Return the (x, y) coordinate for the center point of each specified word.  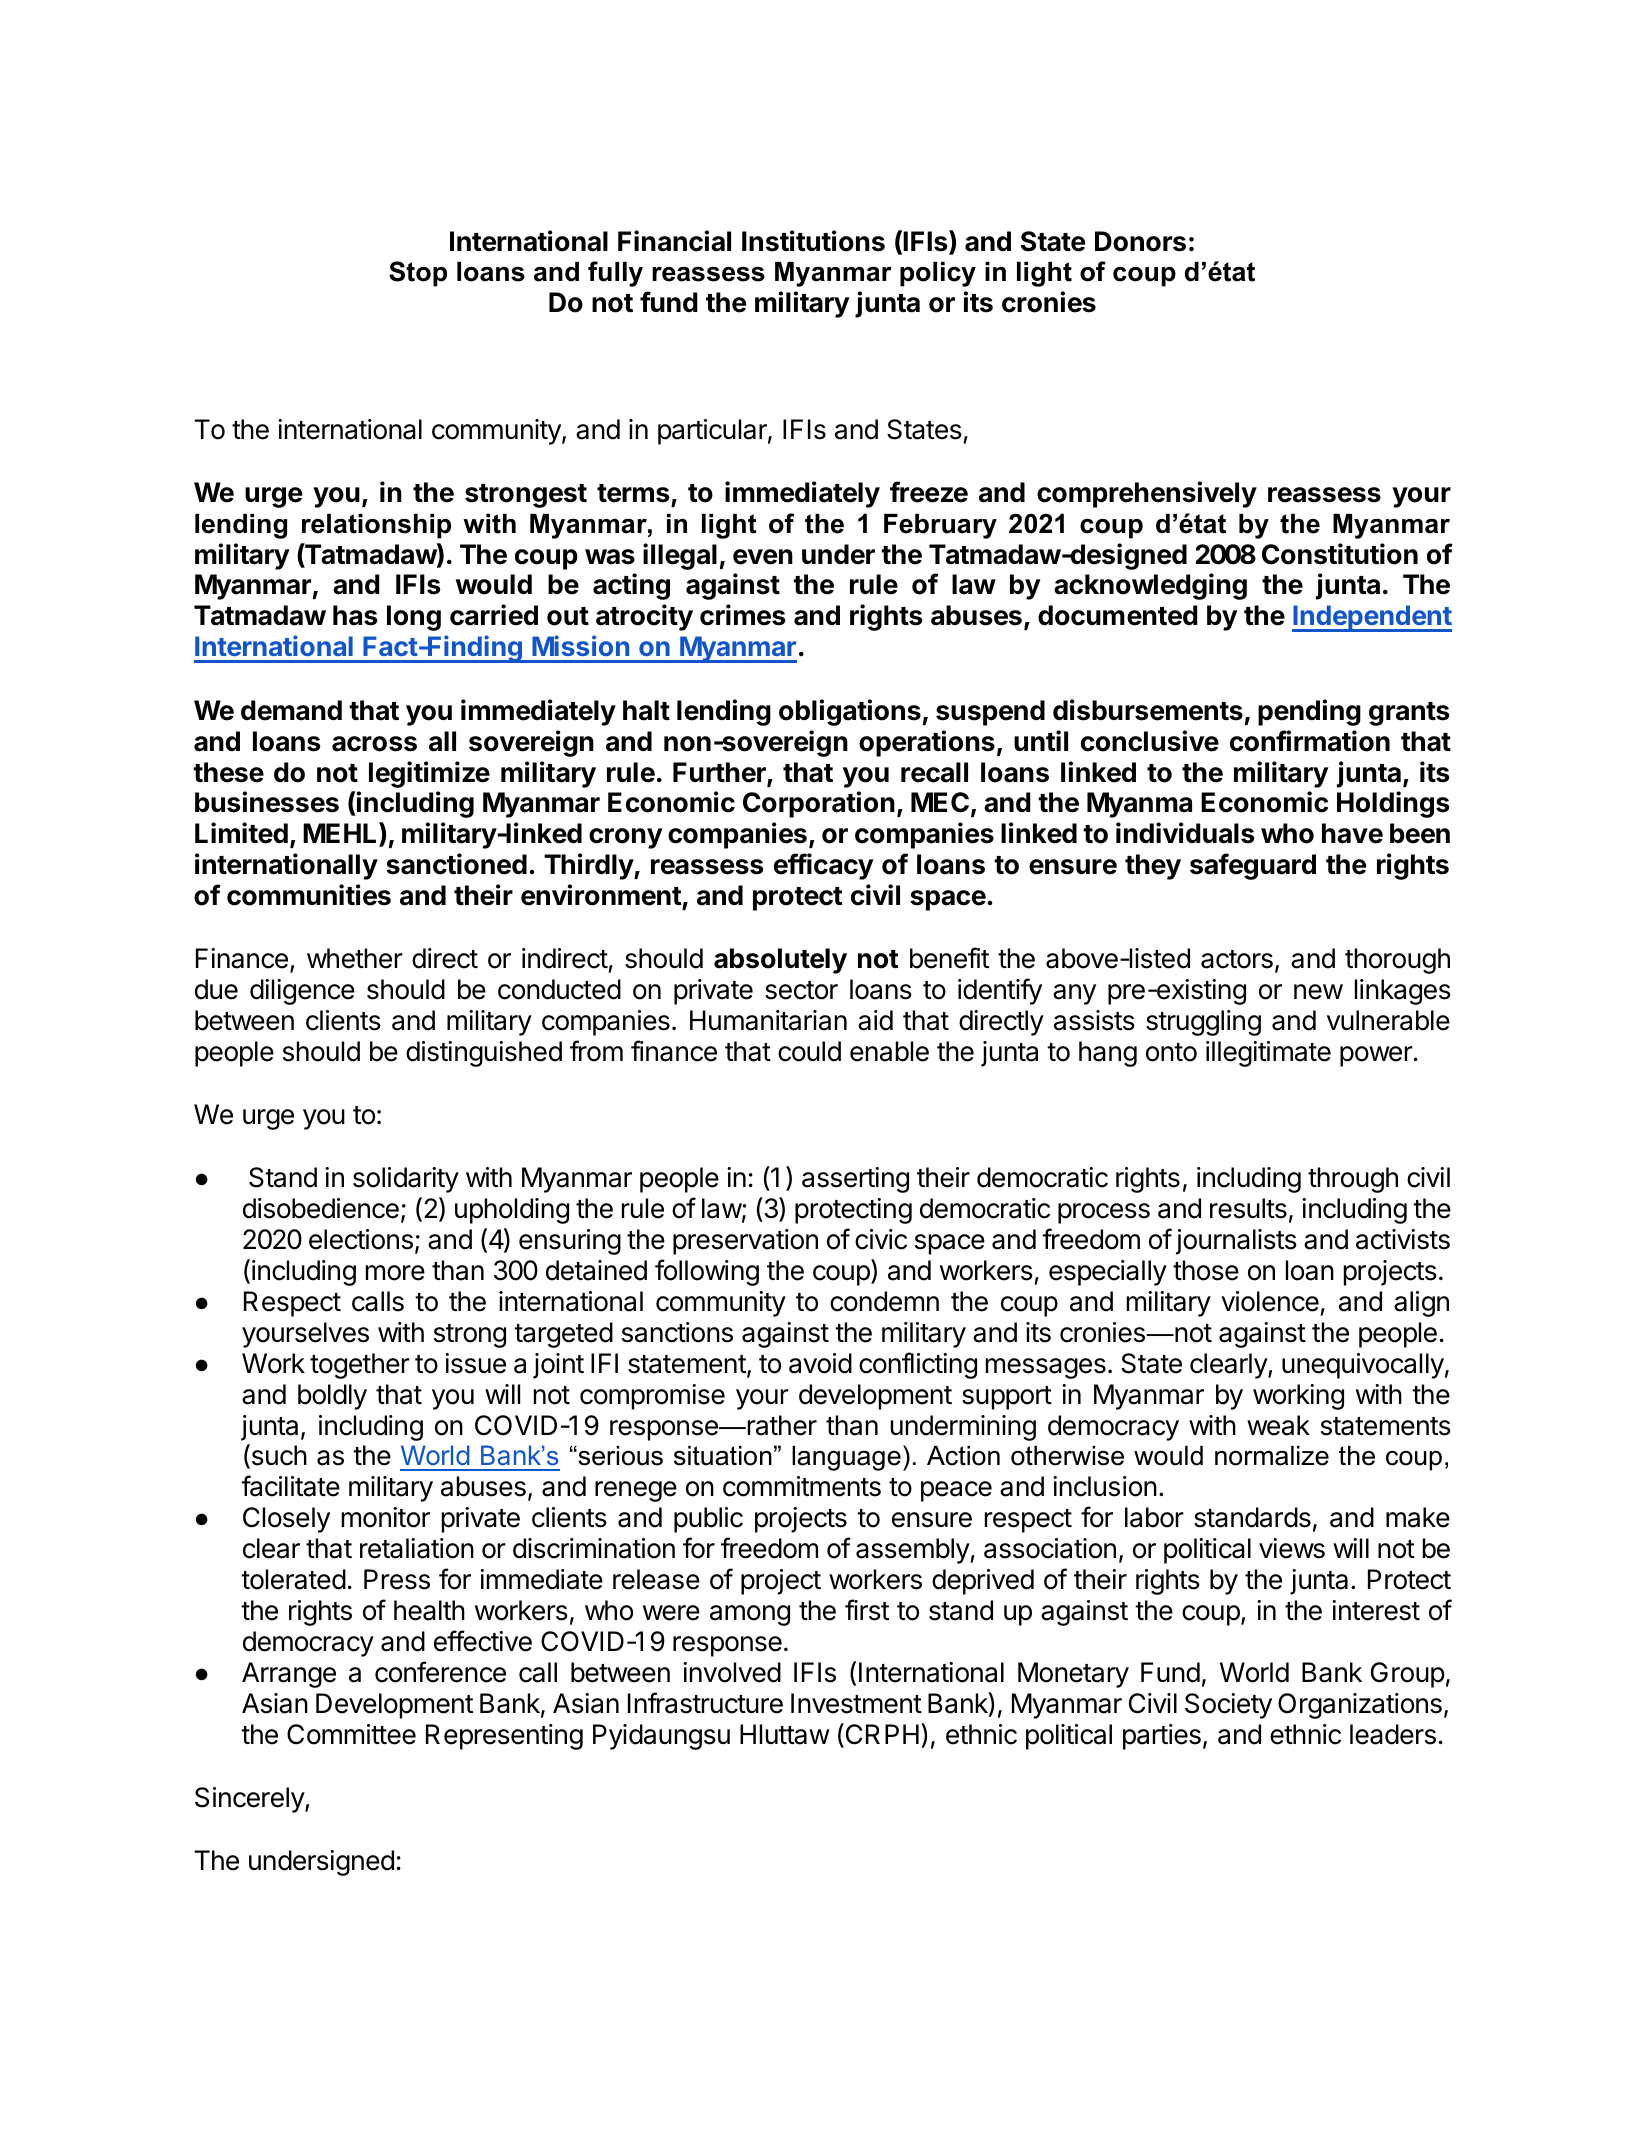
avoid (820, 1363)
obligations (850, 712)
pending (1309, 712)
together (360, 1366)
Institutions (813, 241)
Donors (1140, 241)
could (809, 1051)
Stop (418, 274)
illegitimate (1268, 1054)
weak (1278, 1425)
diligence (302, 992)
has (355, 615)
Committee (351, 1734)
